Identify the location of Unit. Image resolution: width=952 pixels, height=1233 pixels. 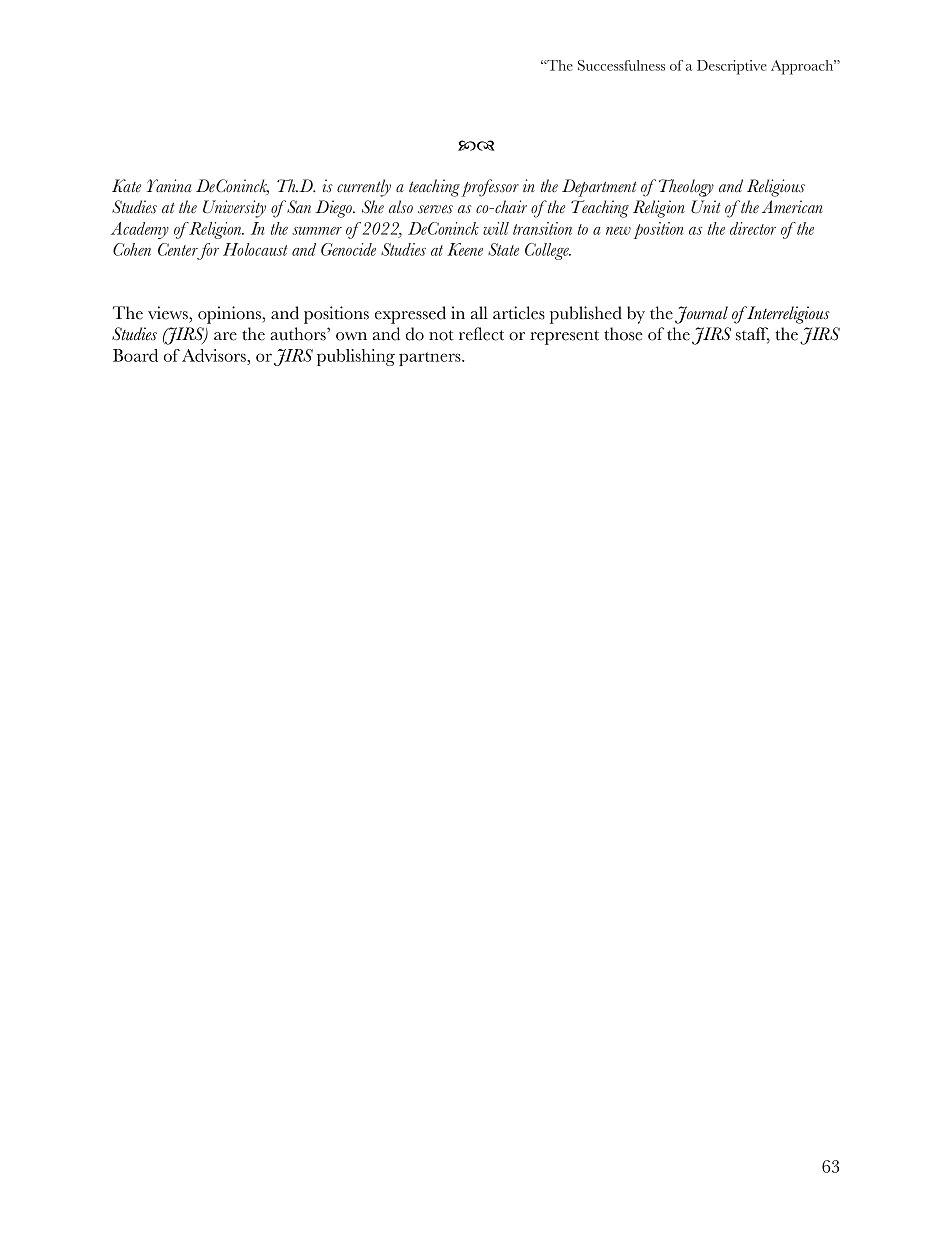
(705, 206).
